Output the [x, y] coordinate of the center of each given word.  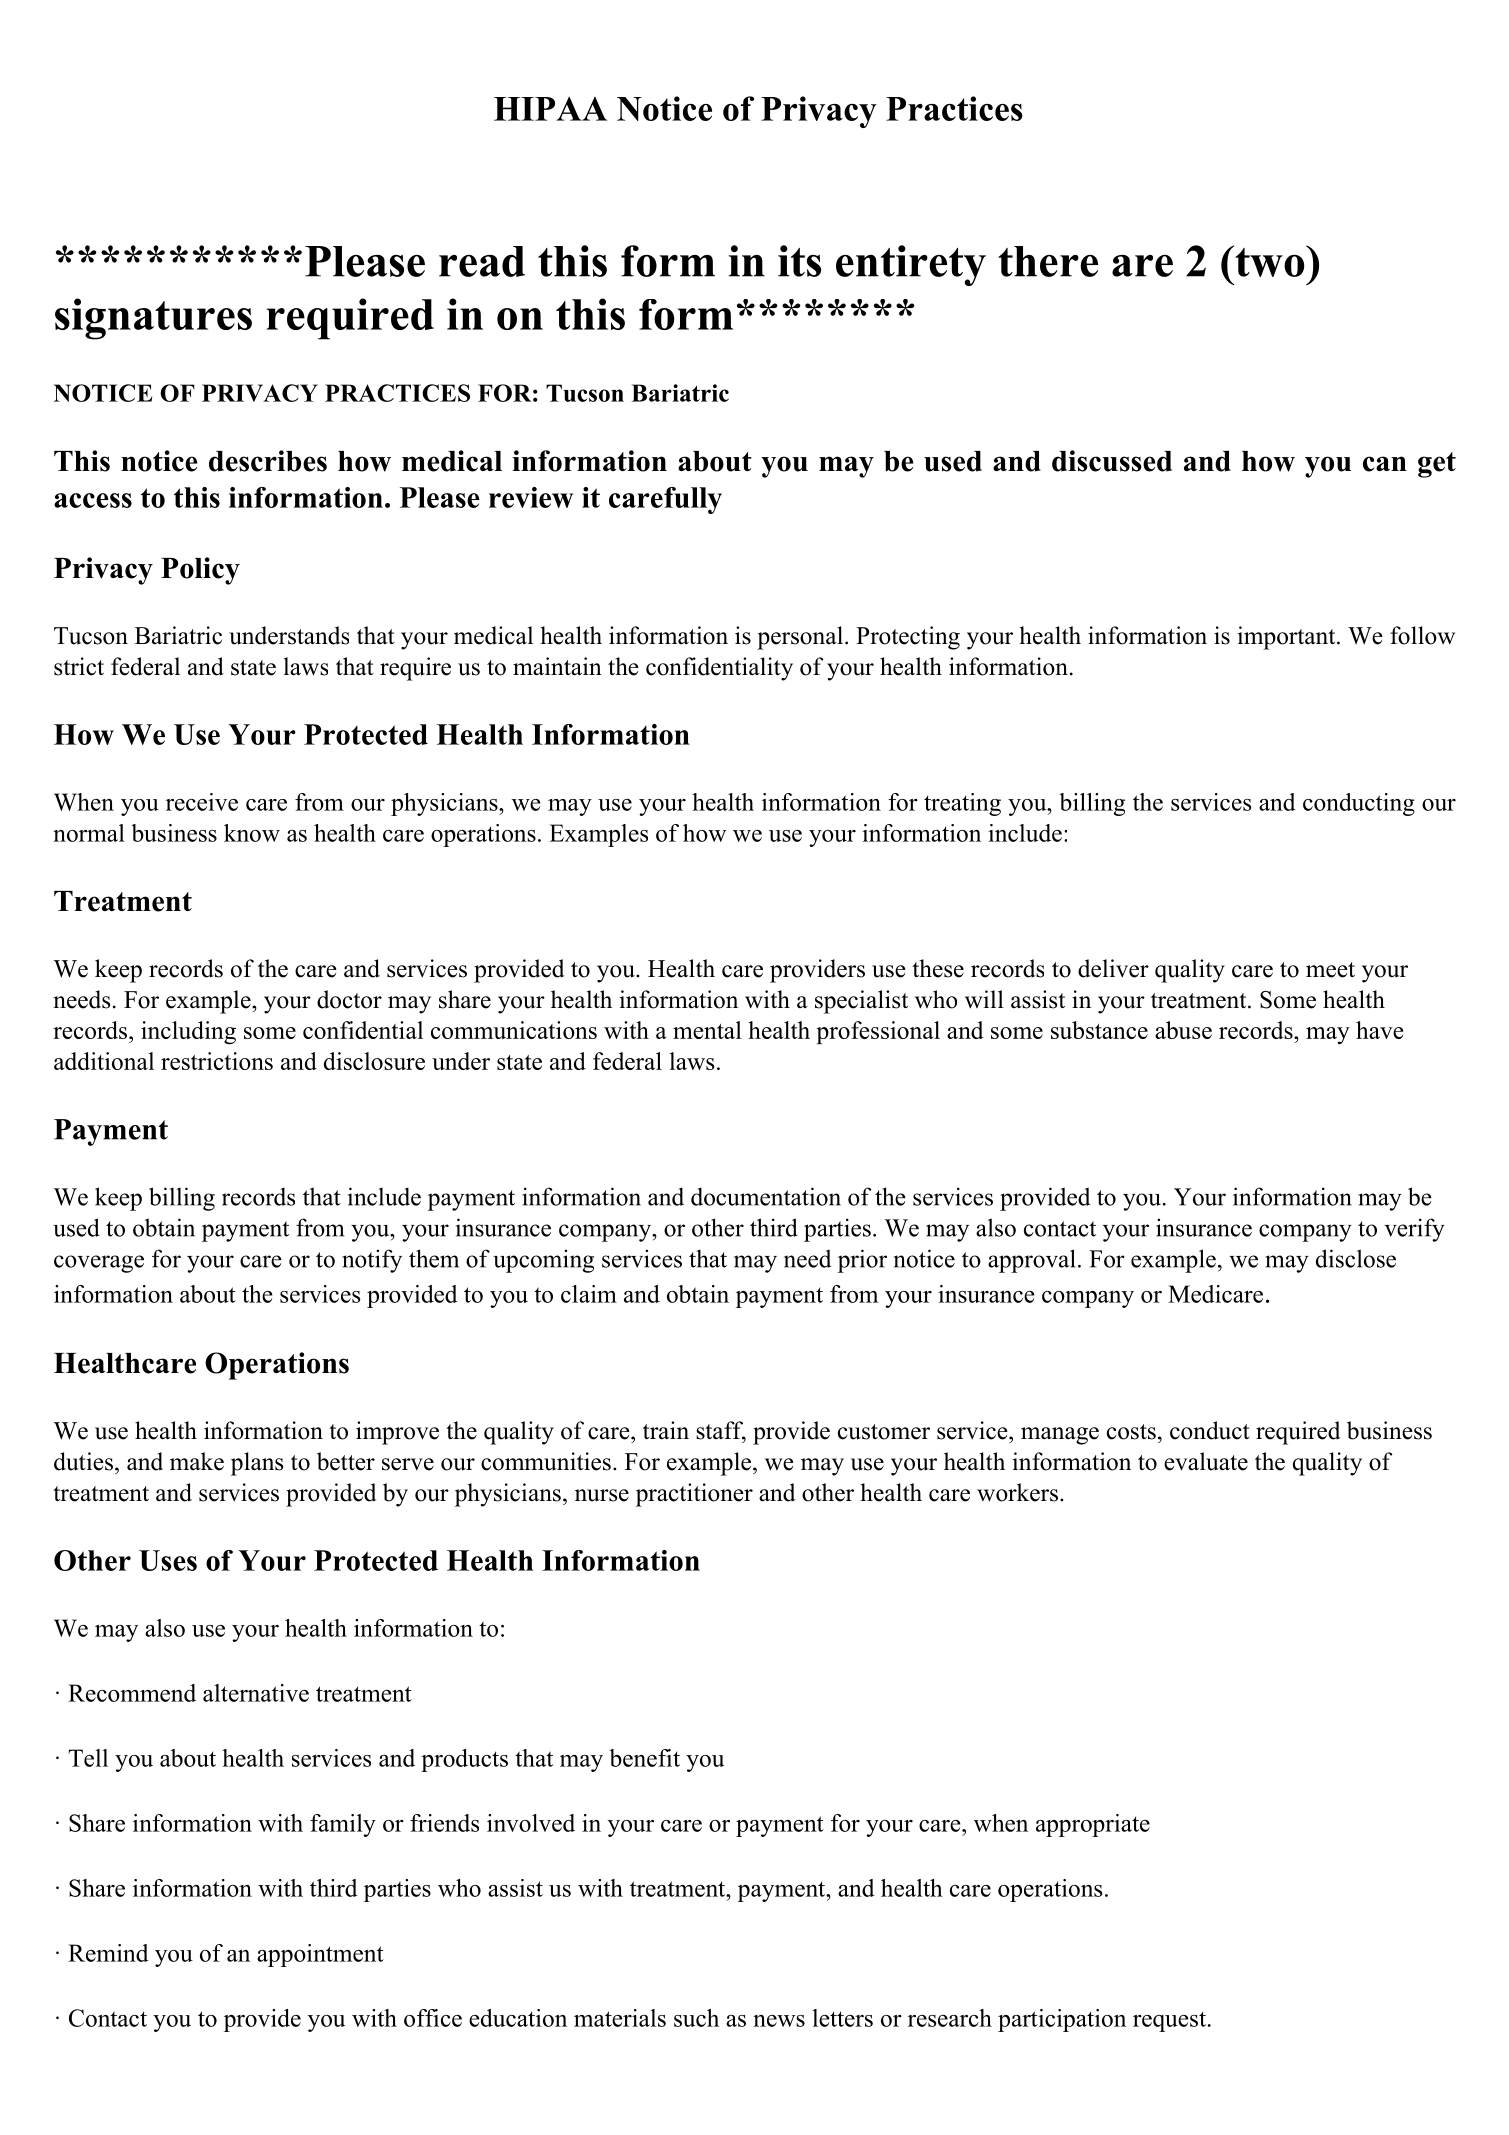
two [1268, 261]
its [799, 261]
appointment [320, 1955]
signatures [153, 319]
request [1169, 2021]
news [779, 2021]
